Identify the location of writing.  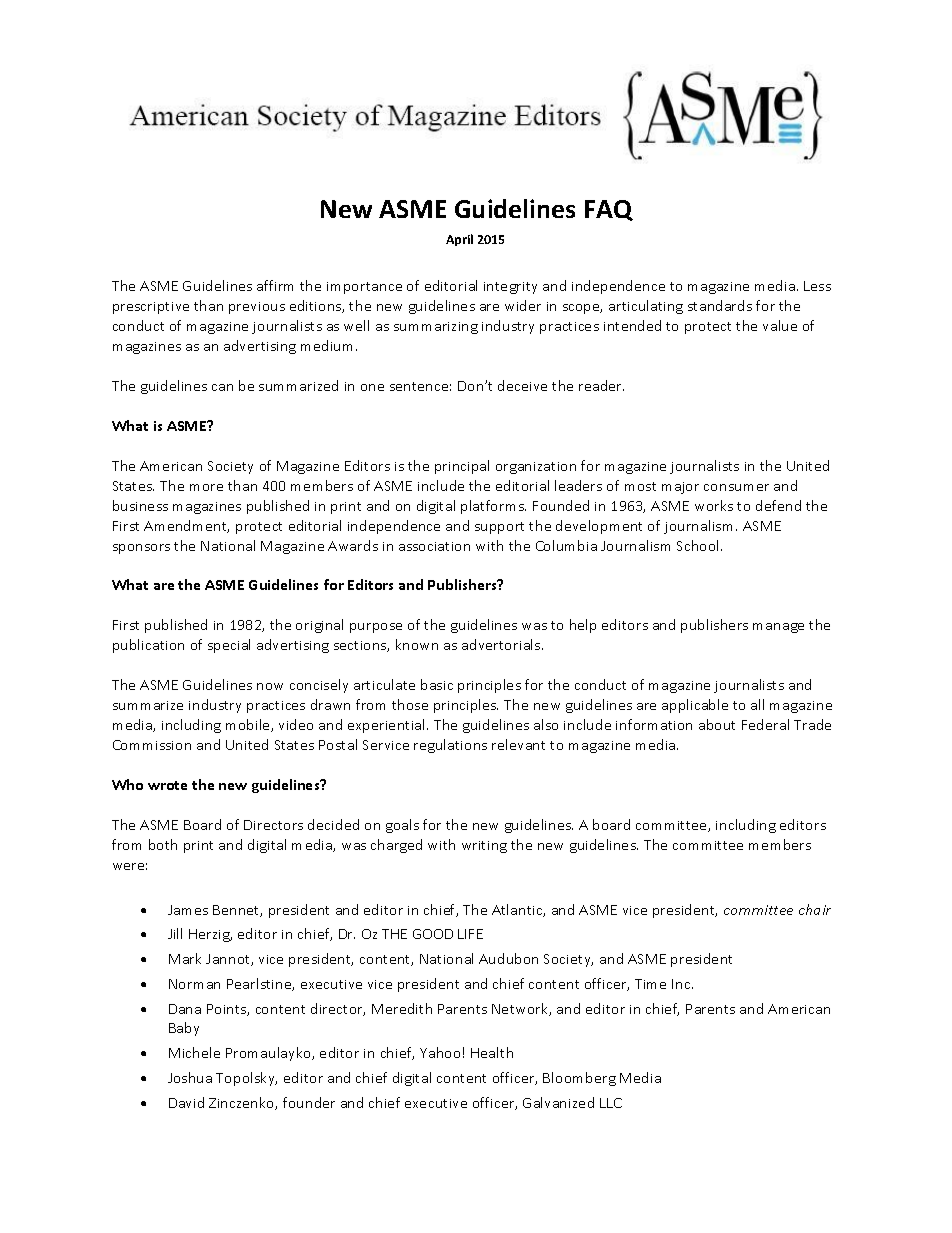
(484, 847).
